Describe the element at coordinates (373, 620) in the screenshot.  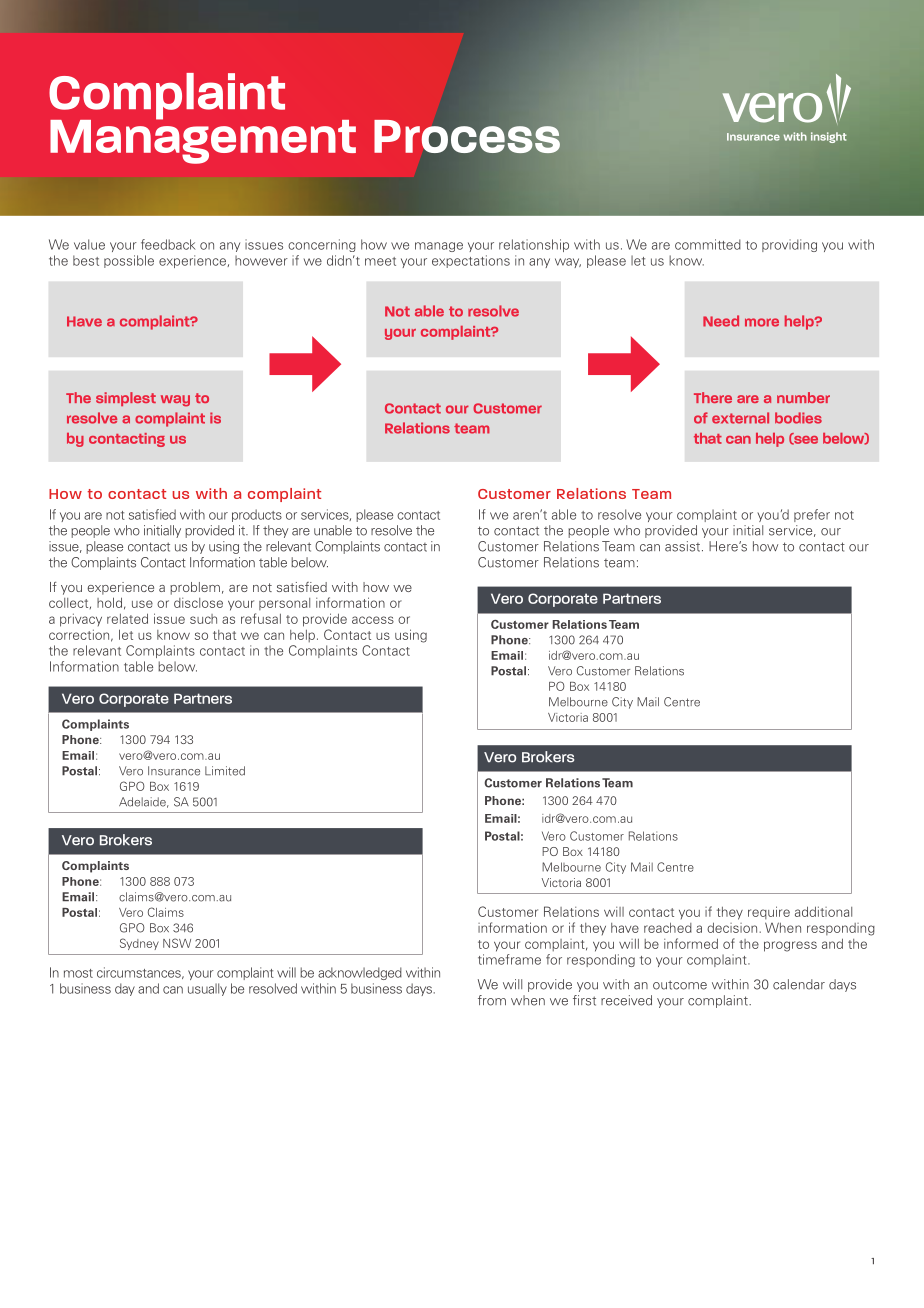
I see `access` at that location.
